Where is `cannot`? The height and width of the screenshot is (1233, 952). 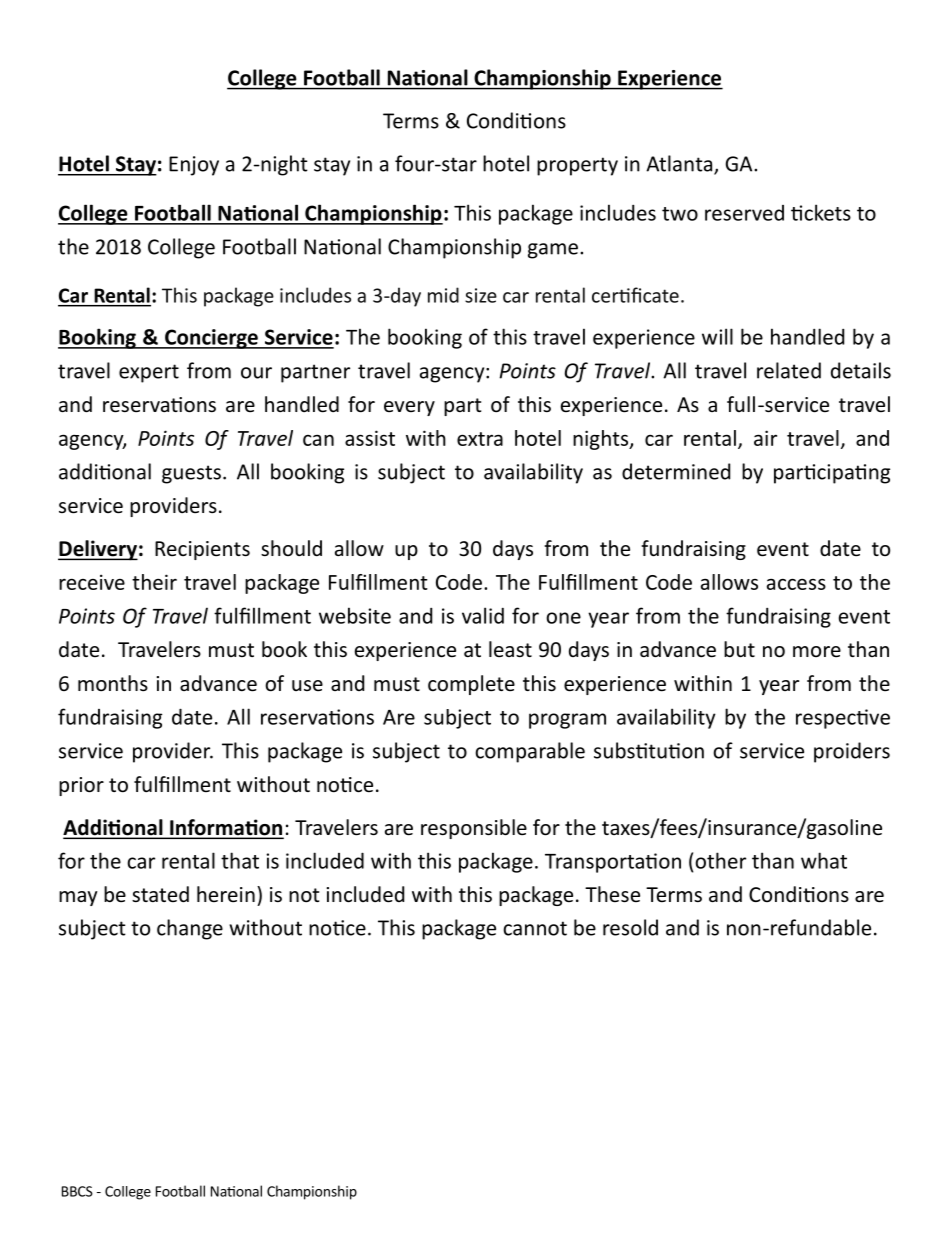
cannot is located at coordinates (535, 928).
